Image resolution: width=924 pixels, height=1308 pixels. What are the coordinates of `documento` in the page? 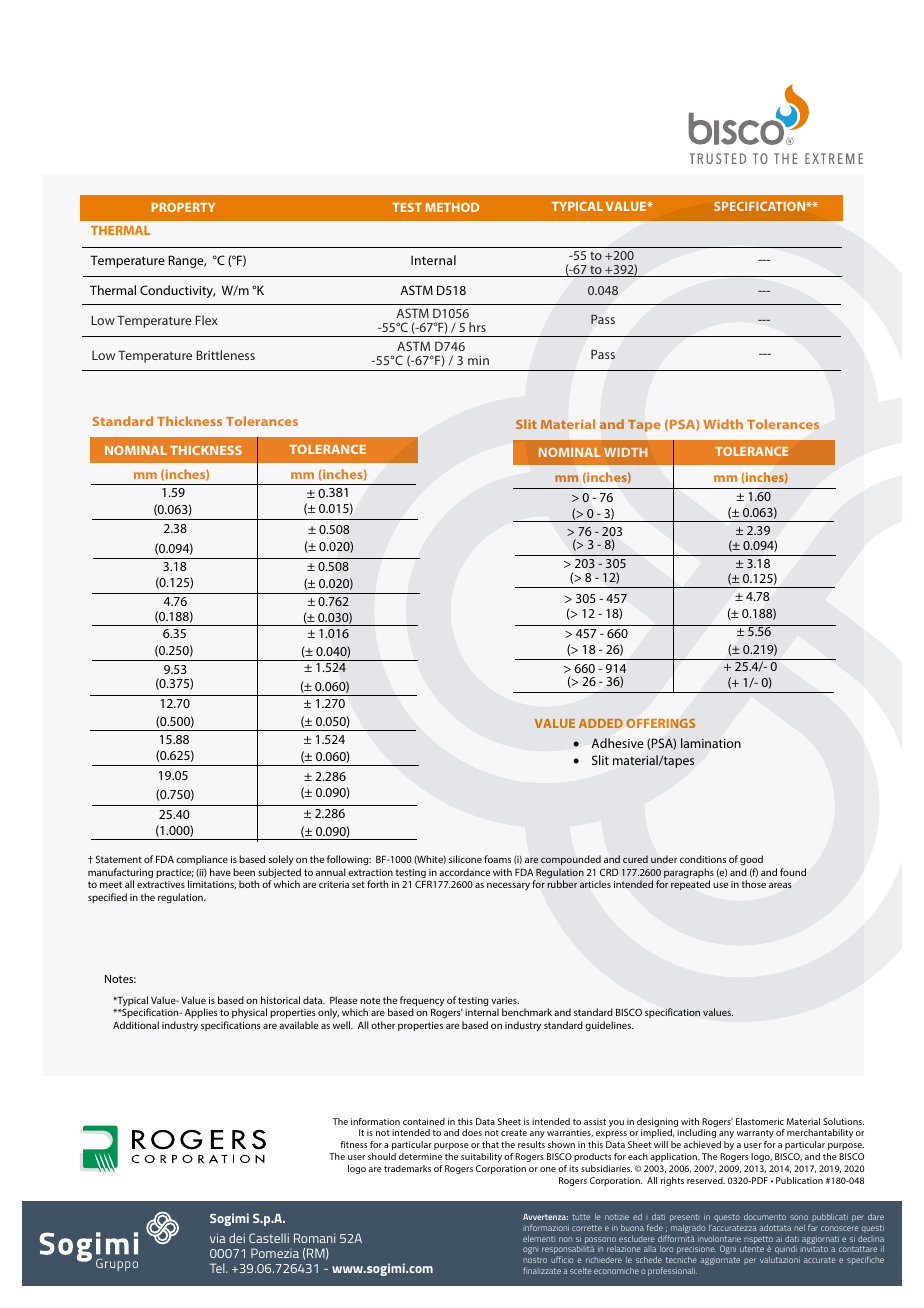 It's located at (765, 1217).
